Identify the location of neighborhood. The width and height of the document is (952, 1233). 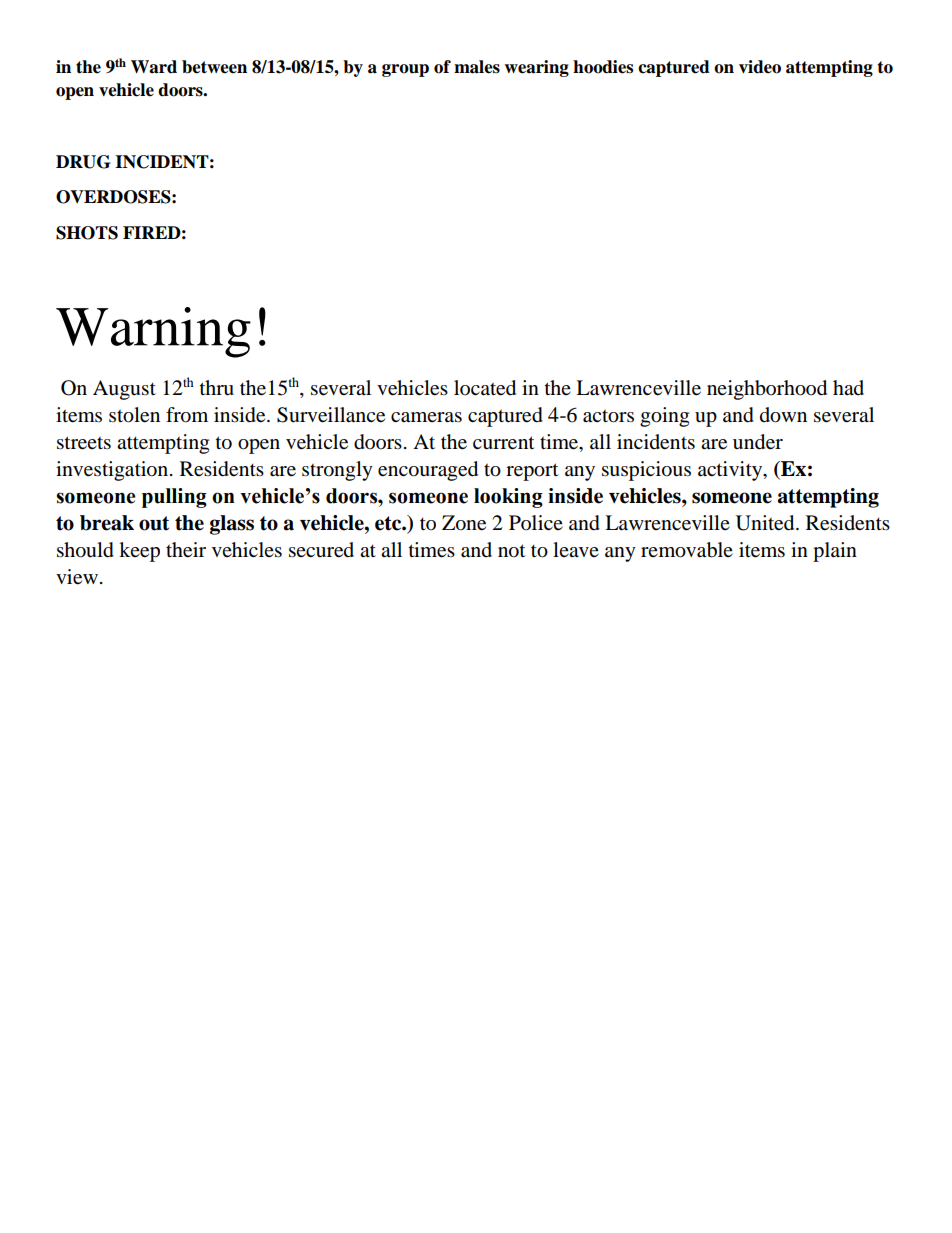
(767, 390).
